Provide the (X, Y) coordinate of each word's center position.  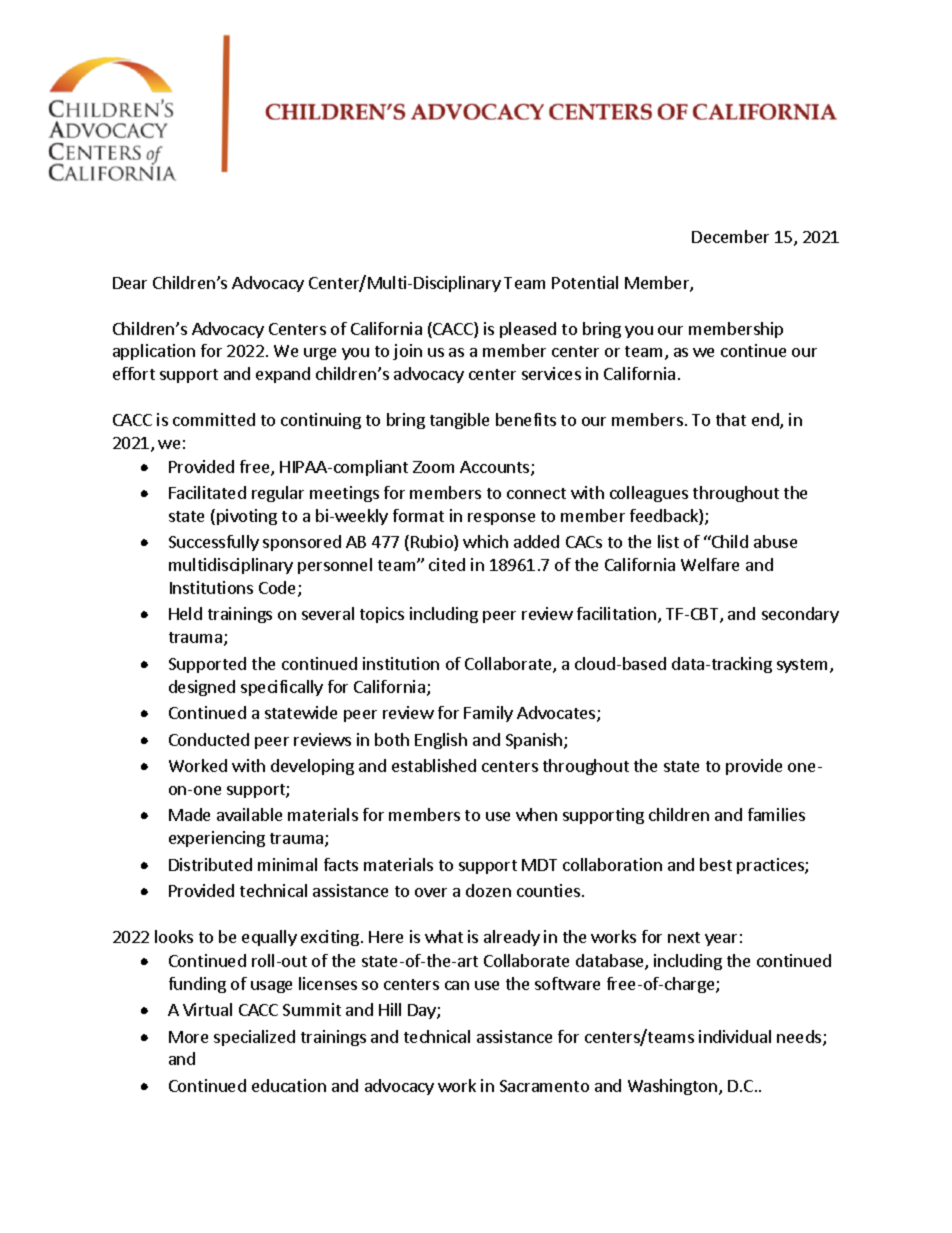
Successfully (214, 543)
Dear (130, 283)
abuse (775, 541)
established (434, 765)
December (730, 236)
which (485, 541)
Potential (585, 282)
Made (189, 814)
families (776, 814)
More (188, 1037)
